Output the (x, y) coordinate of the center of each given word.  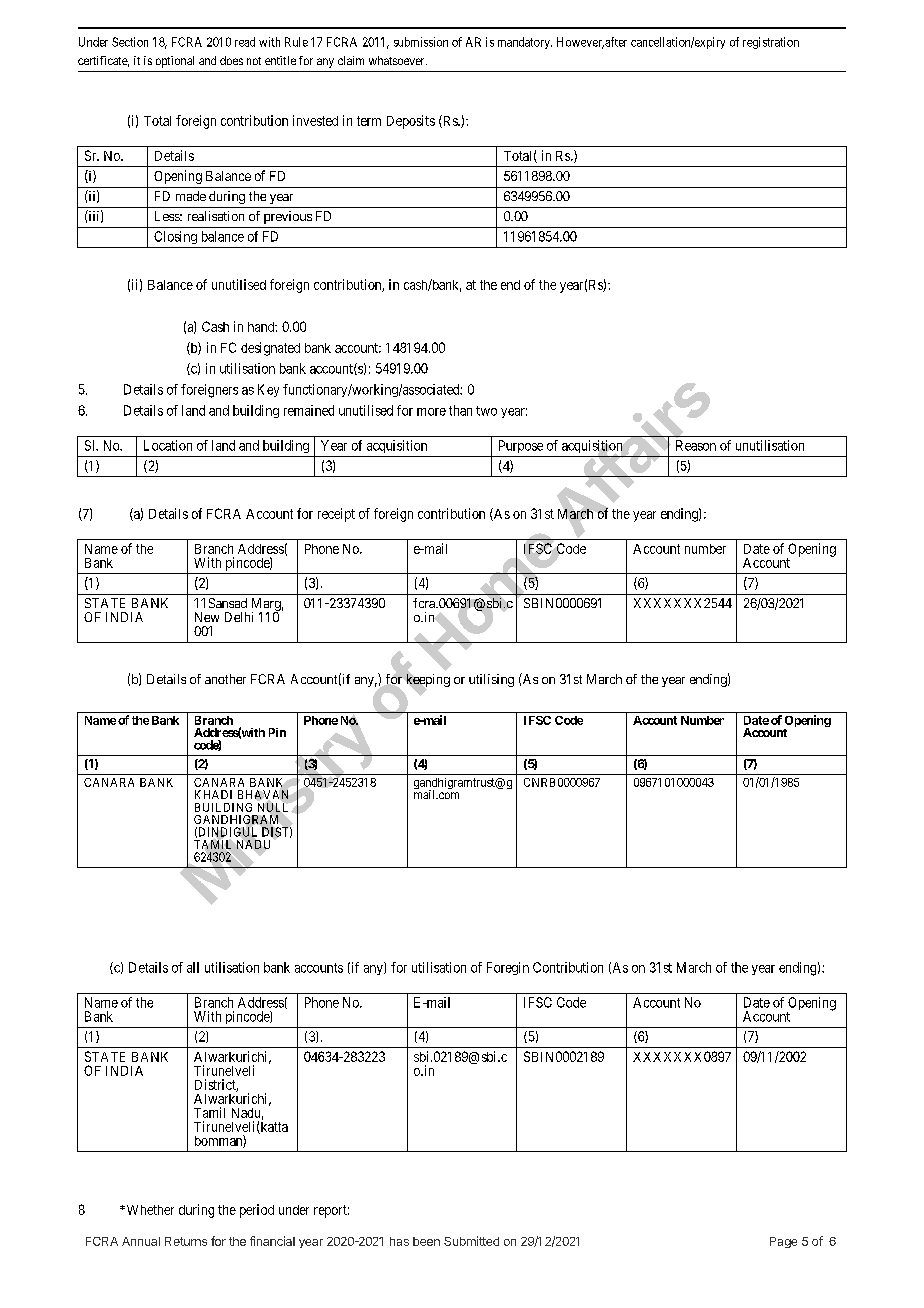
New (207, 617)
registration (771, 43)
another (225, 679)
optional (175, 62)
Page (783, 1242)
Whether (149, 1210)
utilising (491, 680)
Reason (696, 445)
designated (270, 349)
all (193, 967)
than (460, 410)
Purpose (521, 446)
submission (421, 42)
